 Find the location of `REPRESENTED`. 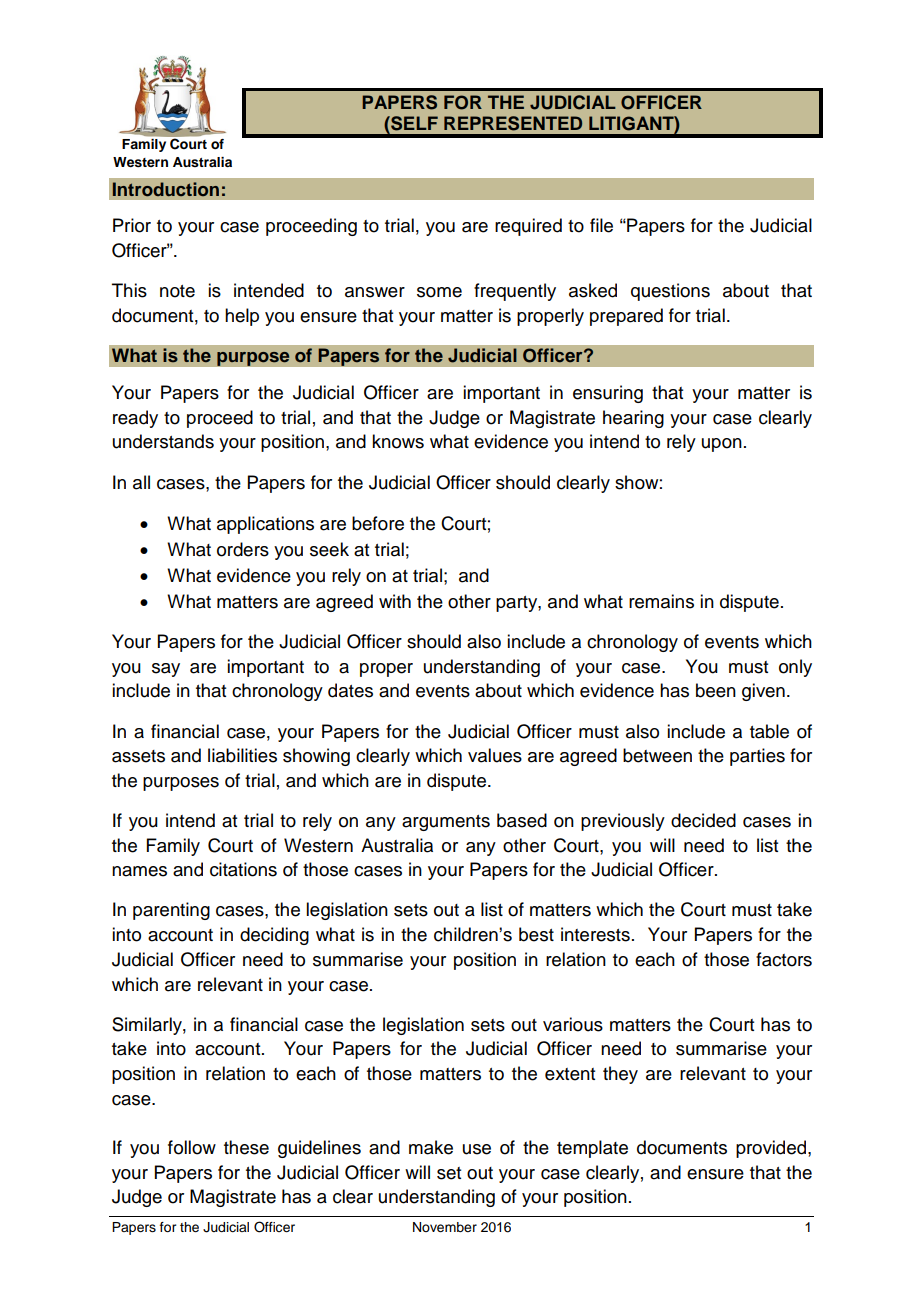

REPRESENTED is located at coordinates (513, 123).
